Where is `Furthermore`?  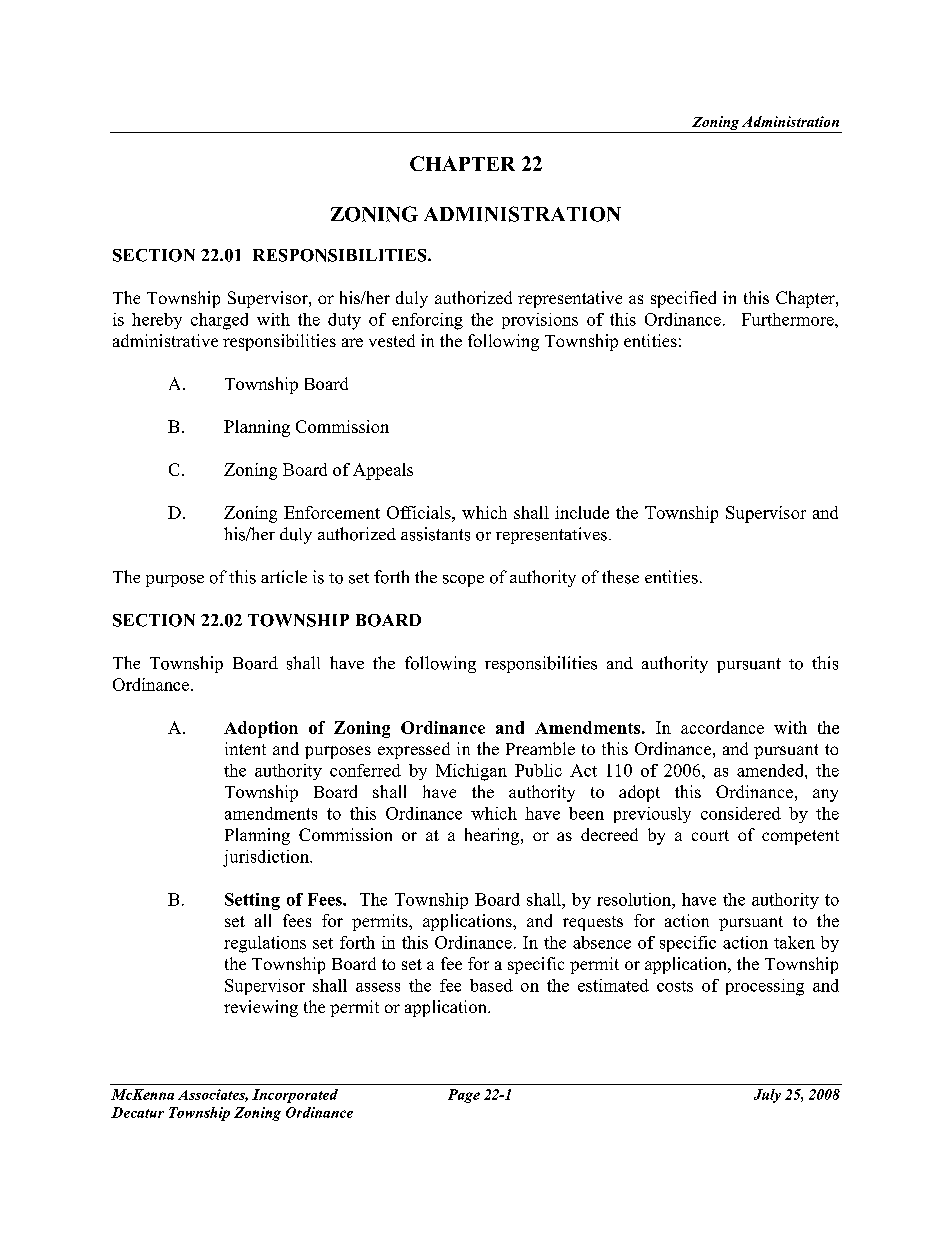
Furthermore is located at coordinates (789, 319).
